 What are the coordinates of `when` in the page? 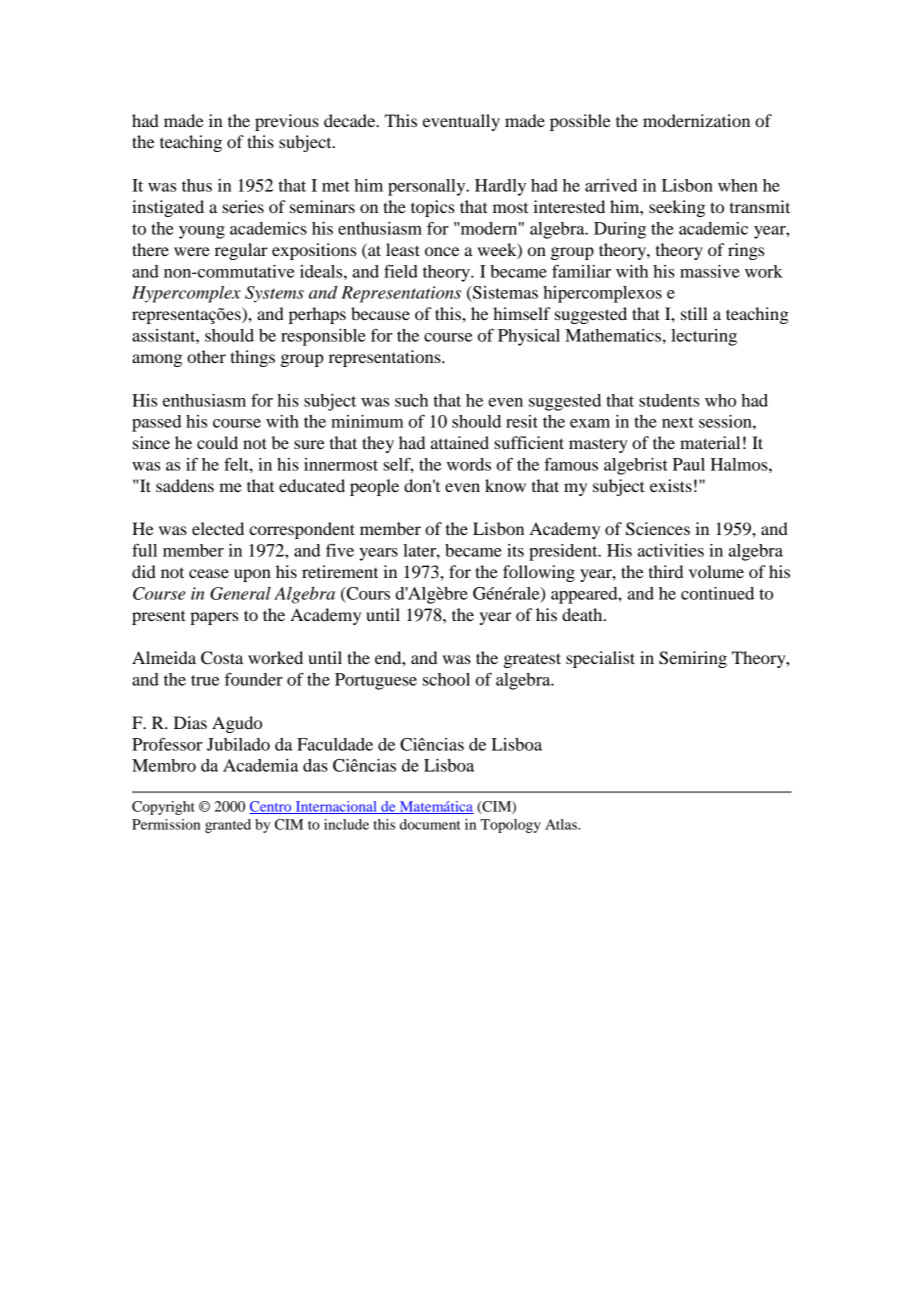 It's located at (738, 185).
